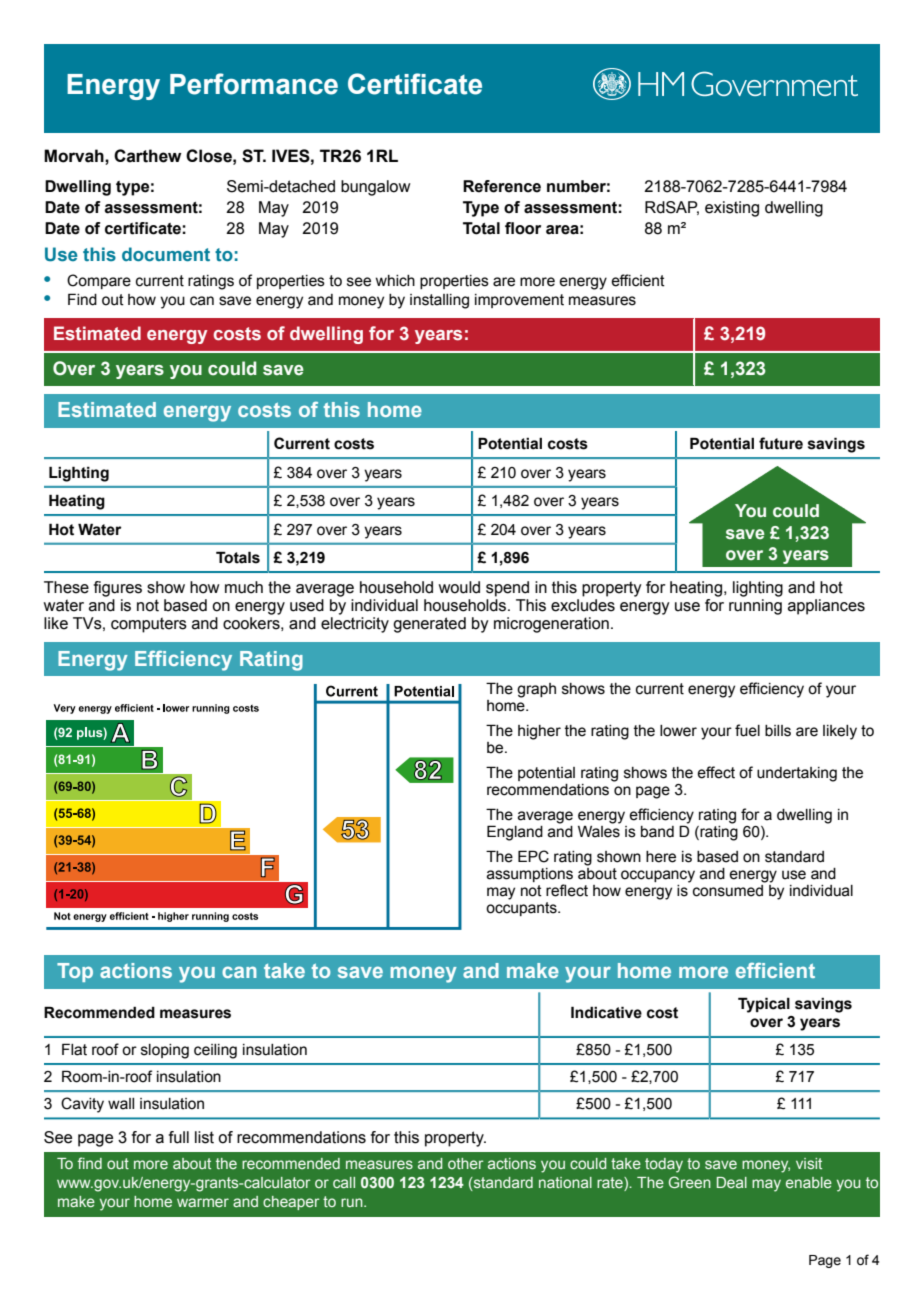  What do you see at coordinates (465, 1163) in the screenshot?
I see `other` at bounding box center [465, 1163].
